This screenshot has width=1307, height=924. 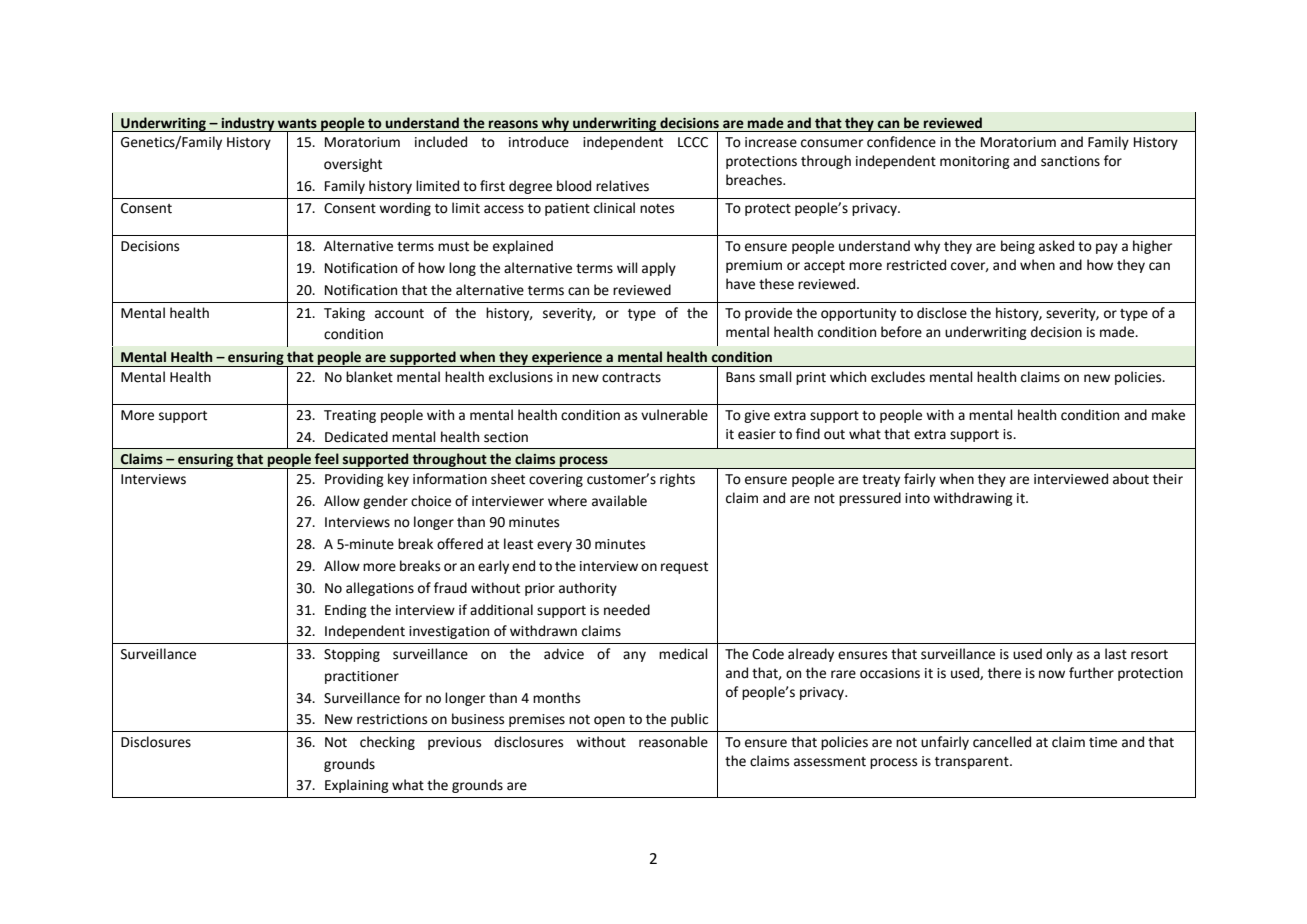 I want to click on only, so click(x=1059, y=655).
